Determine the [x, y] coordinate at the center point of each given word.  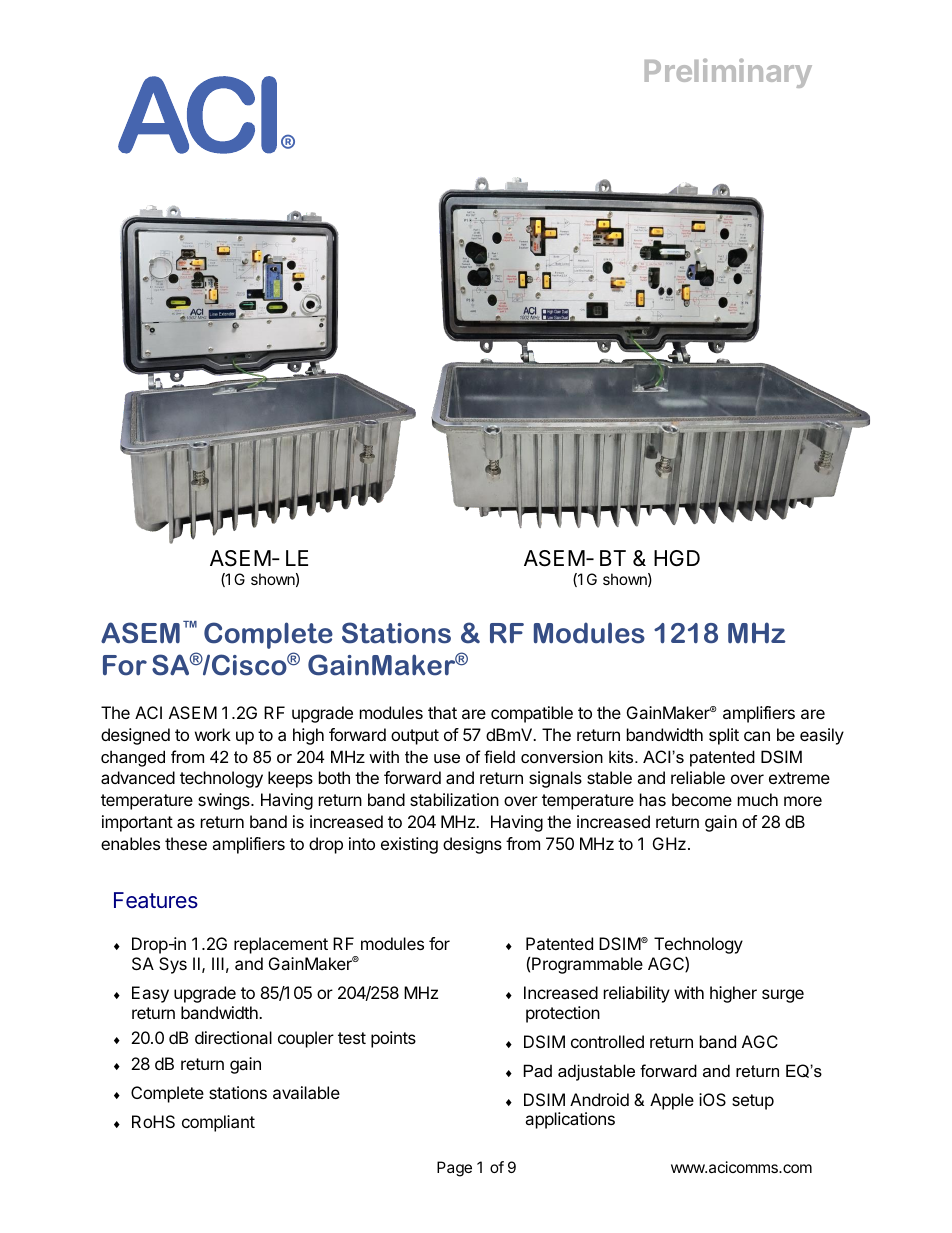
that [442, 712]
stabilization [454, 799]
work [213, 734]
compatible [532, 714]
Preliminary [728, 73]
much [758, 799]
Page [454, 1169]
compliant [218, 1123]
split [724, 736]
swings [225, 801]
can [757, 736]
